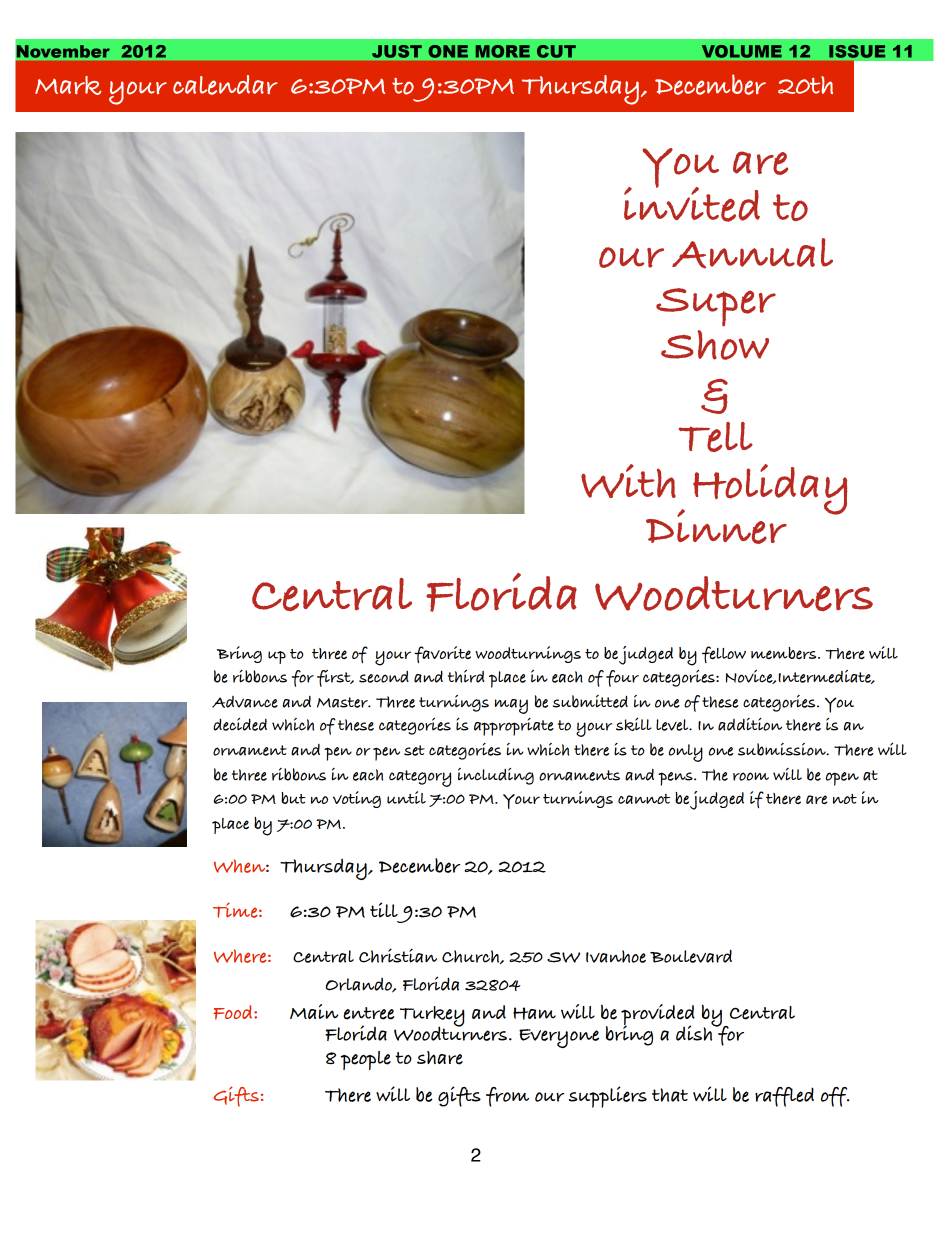 The width and height of the screenshot is (952, 1233). What do you see at coordinates (68, 85) in the screenshot?
I see `Mark` at bounding box center [68, 85].
